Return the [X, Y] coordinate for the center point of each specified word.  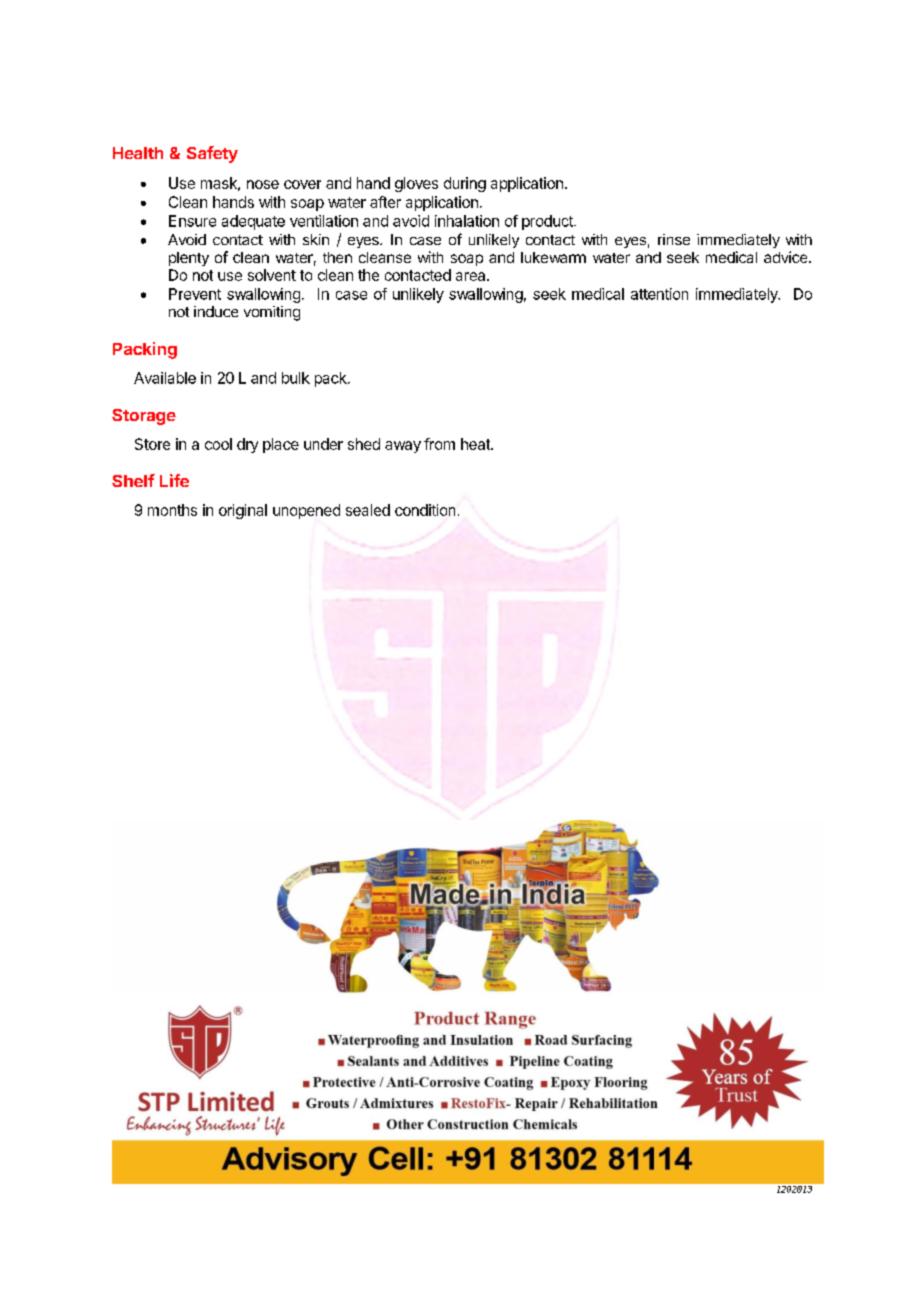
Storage [144, 417]
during [465, 184]
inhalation [467, 221]
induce [216, 311]
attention [659, 294]
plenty [189, 259]
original [243, 511]
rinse [674, 239]
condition [425, 510]
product [548, 222]
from [439, 444]
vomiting [272, 313]
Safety [212, 154]
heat [476, 444]
